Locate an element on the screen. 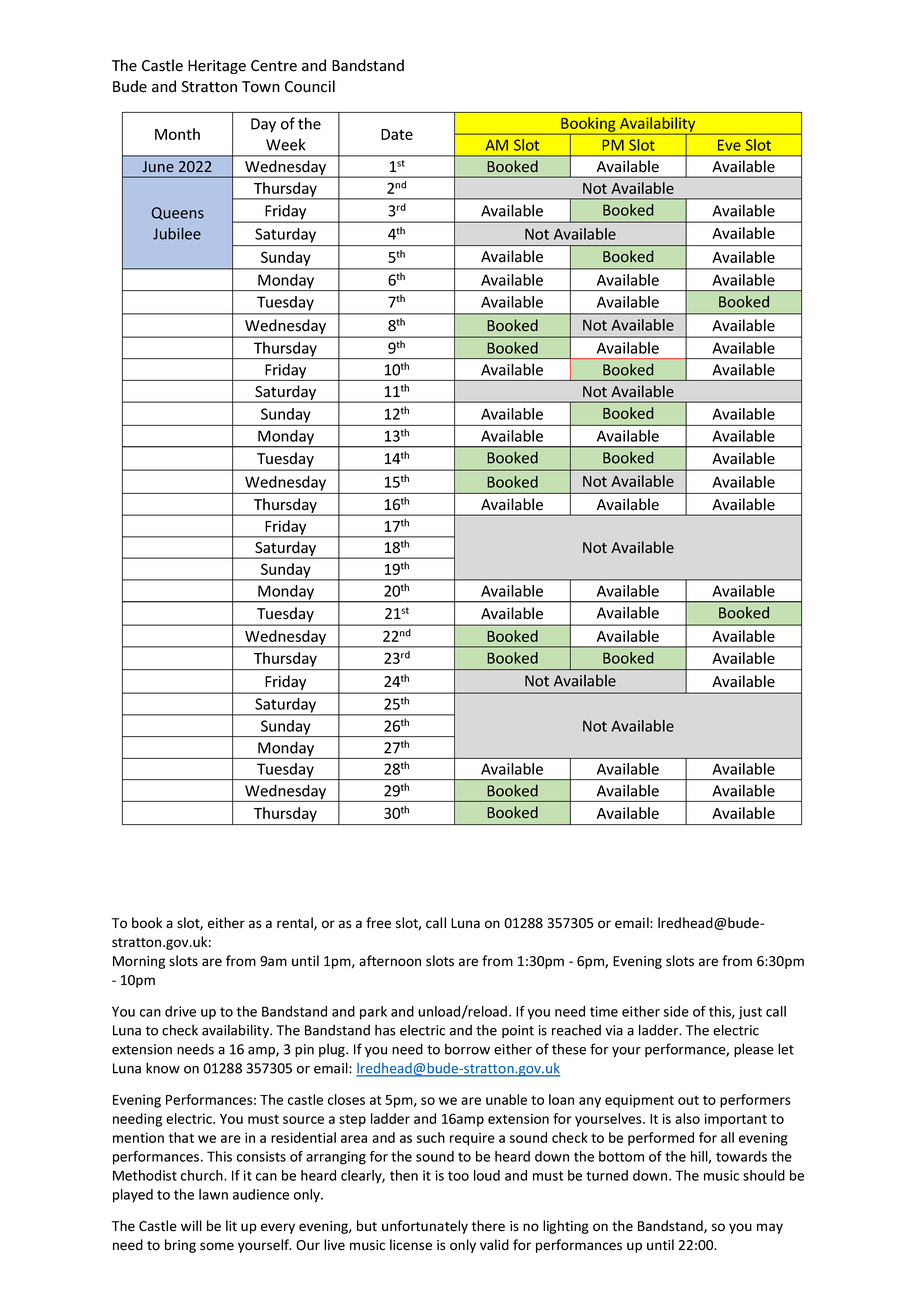 The height and width of the screenshot is (1308, 924). just is located at coordinates (750, 1013).
